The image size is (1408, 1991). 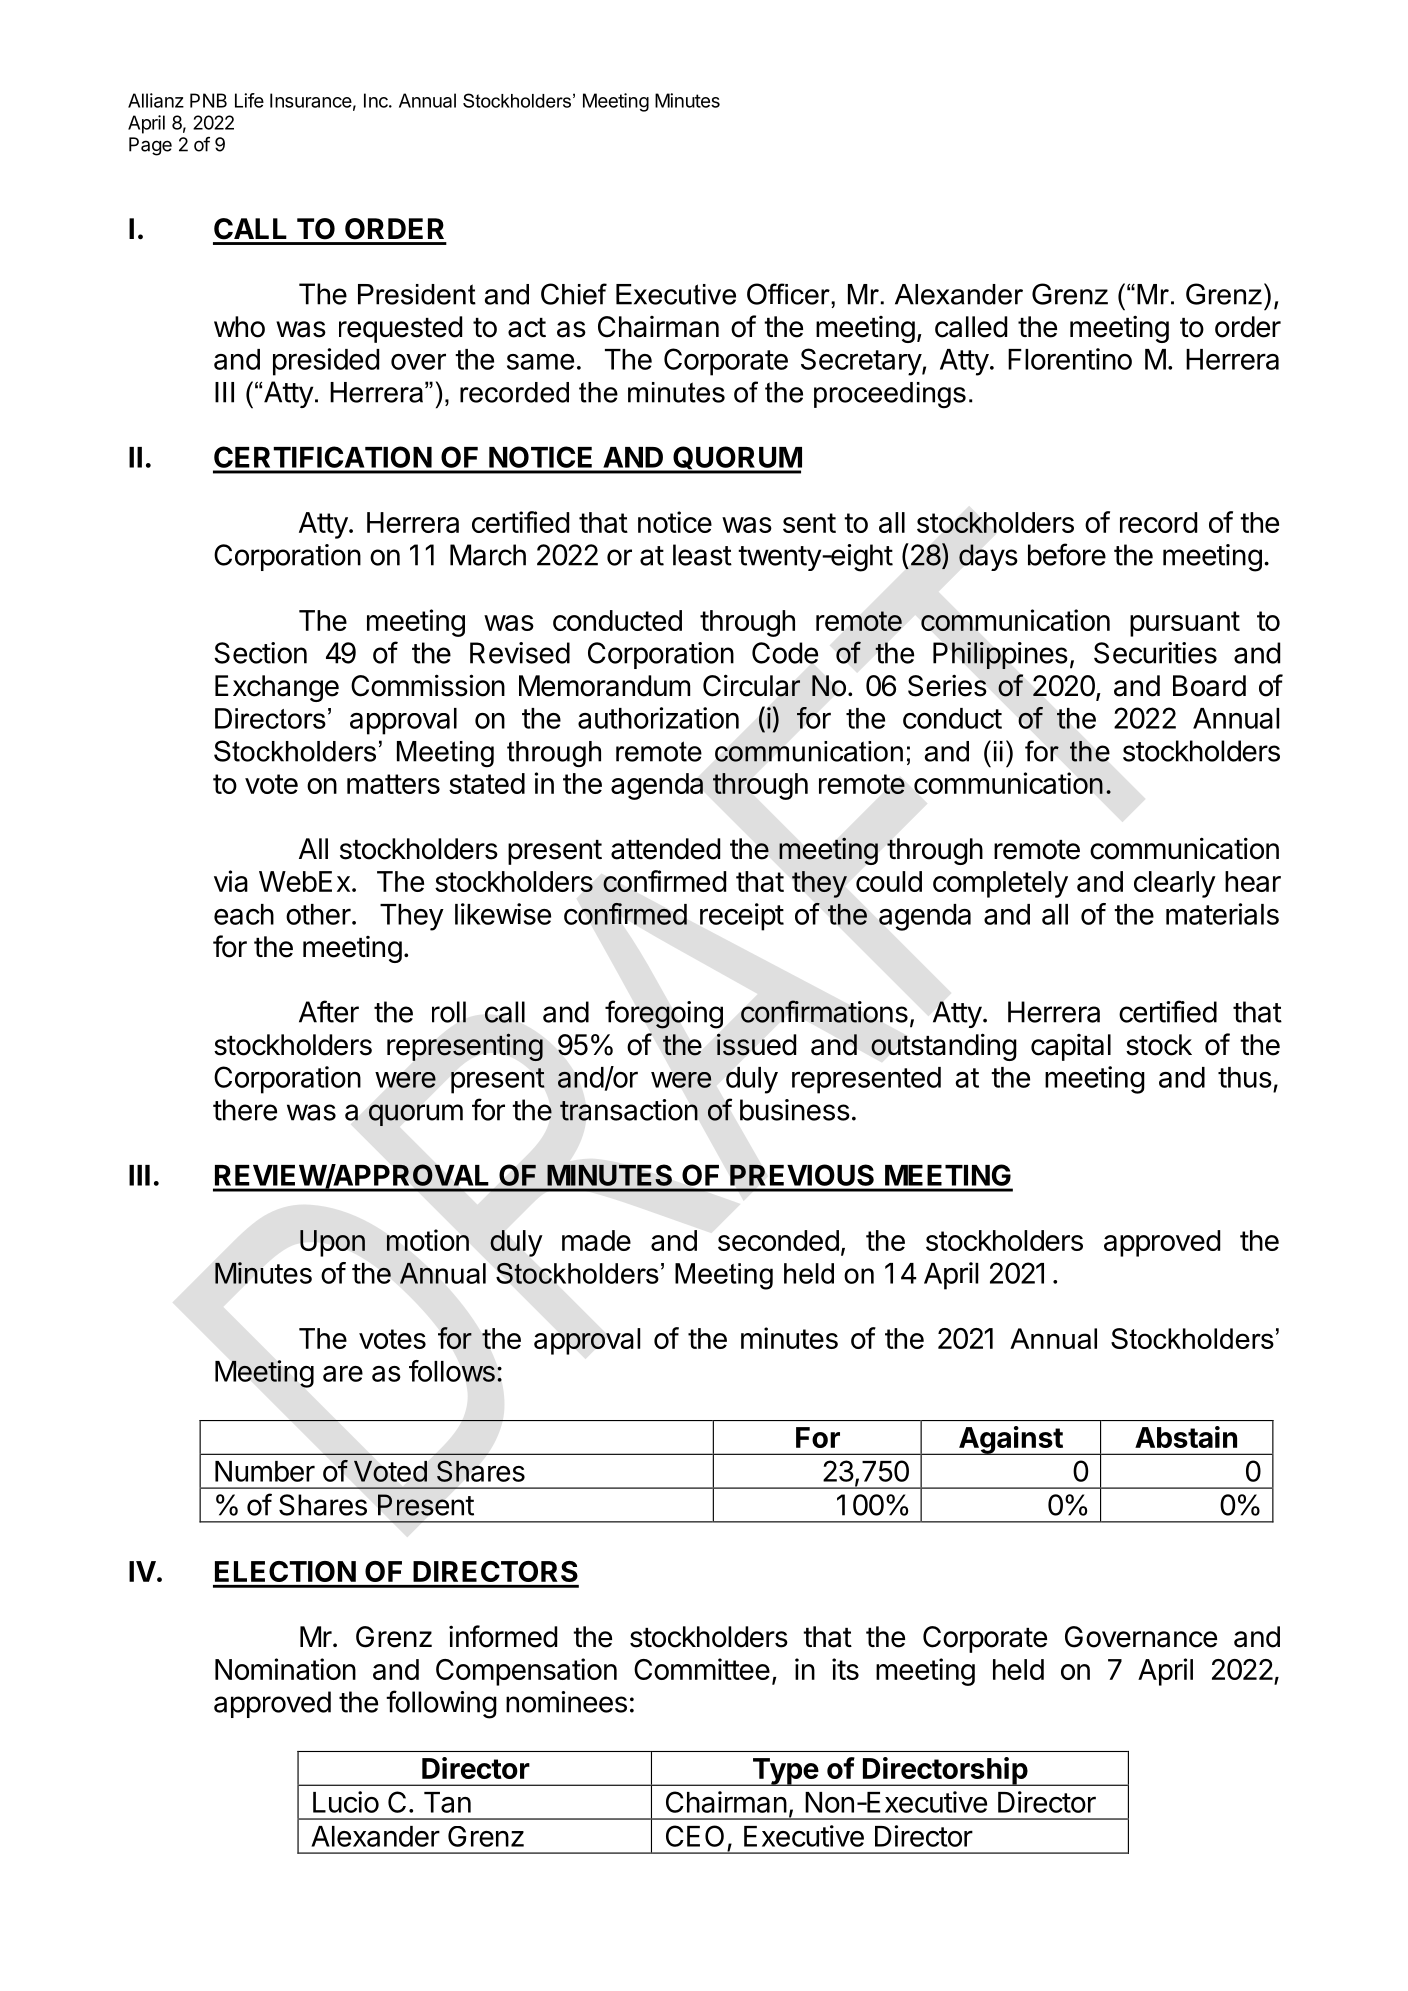 What do you see at coordinates (1245, 1077) in the screenshot?
I see `thus` at bounding box center [1245, 1077].
